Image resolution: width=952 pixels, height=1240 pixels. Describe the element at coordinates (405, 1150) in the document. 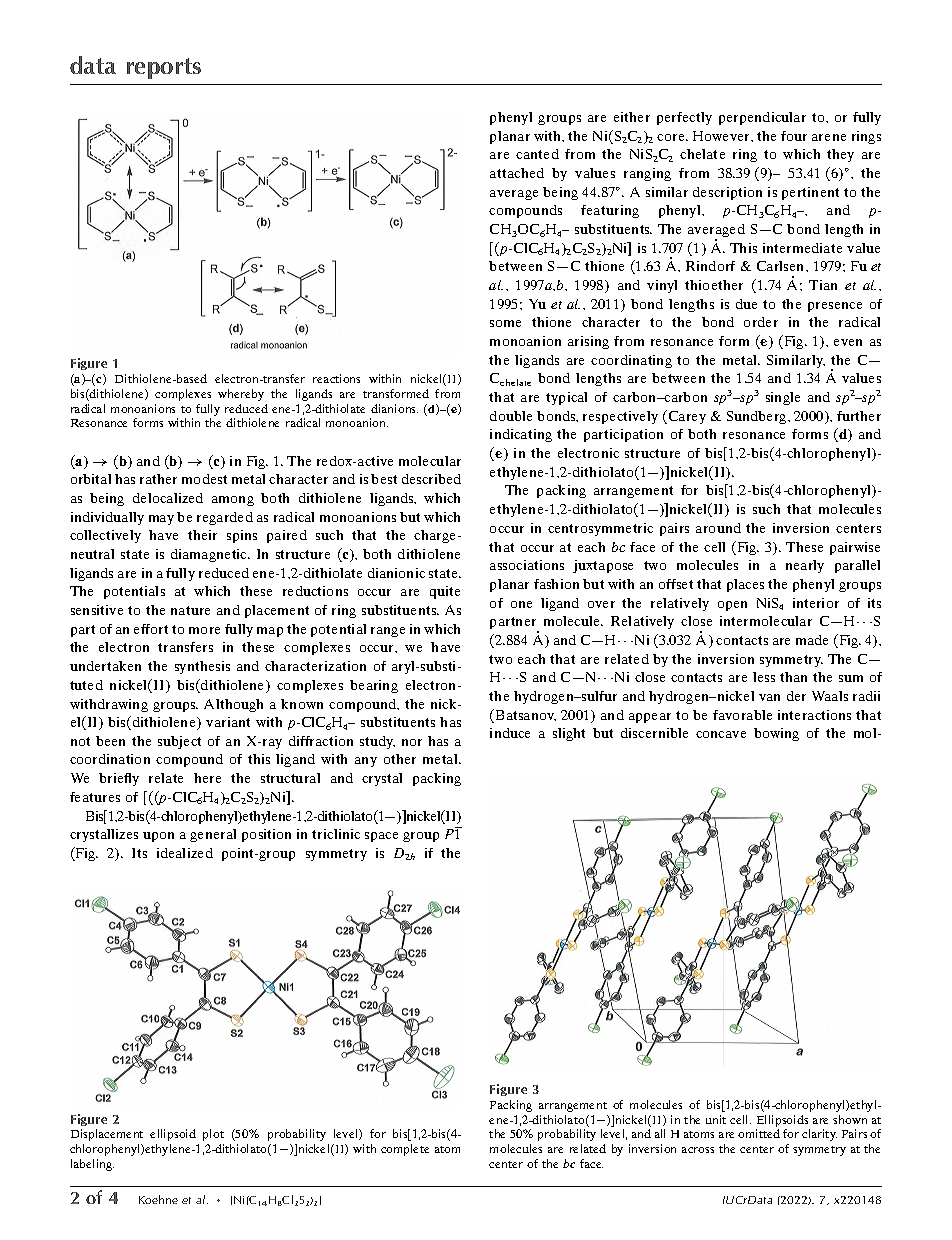

I see `complete` at that location.
